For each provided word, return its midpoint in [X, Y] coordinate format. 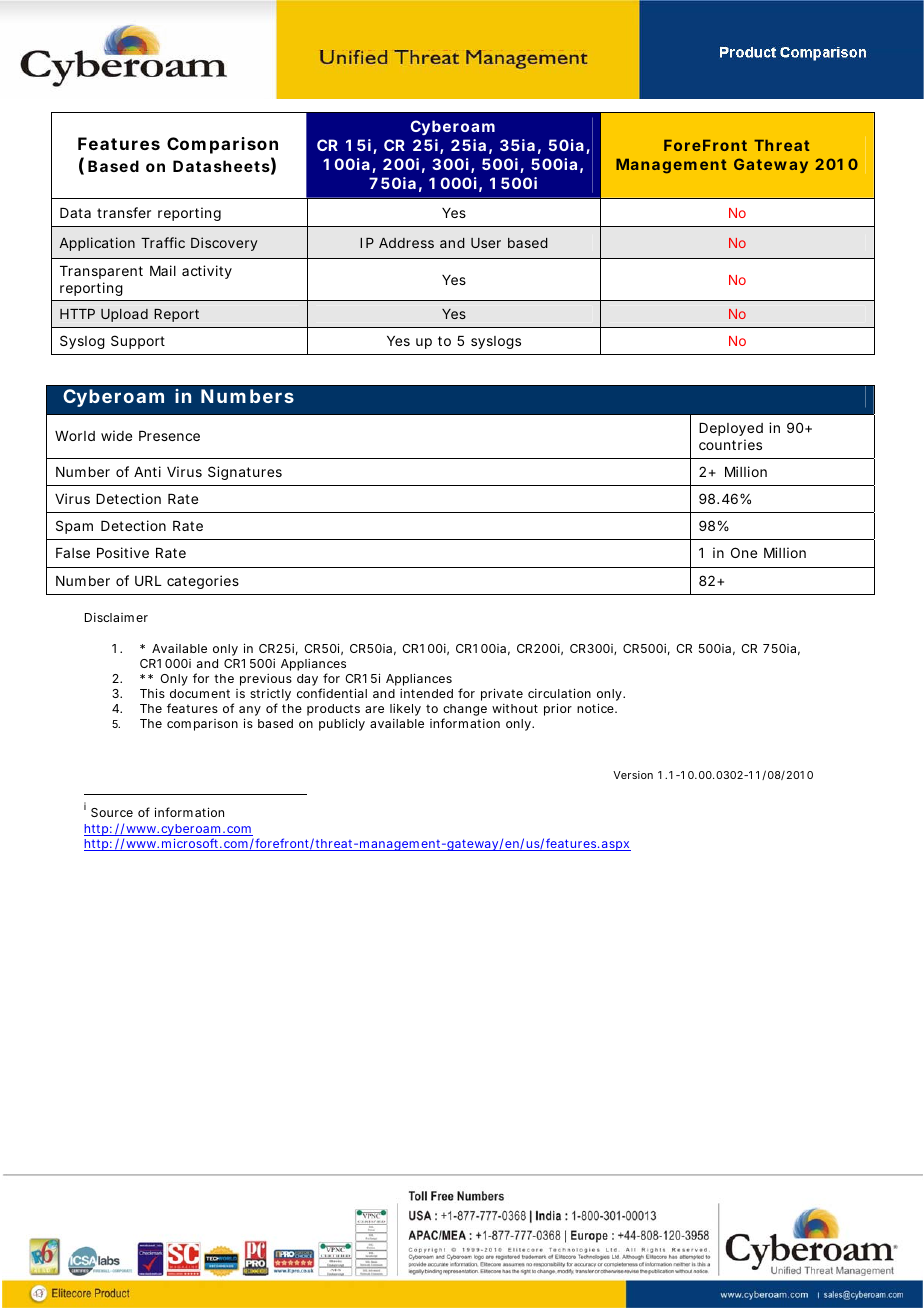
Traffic [163, 242]
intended [426, 693]
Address [406, 243]
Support [138, 342]
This [152, 693]
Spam [74, 527]
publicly [342, 724]
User [486, 243]
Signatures [245, 473]
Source [112, 812]
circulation [559, 693]
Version [633, 775]
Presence [169, 436]
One [744, 552]
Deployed [731, 429]
